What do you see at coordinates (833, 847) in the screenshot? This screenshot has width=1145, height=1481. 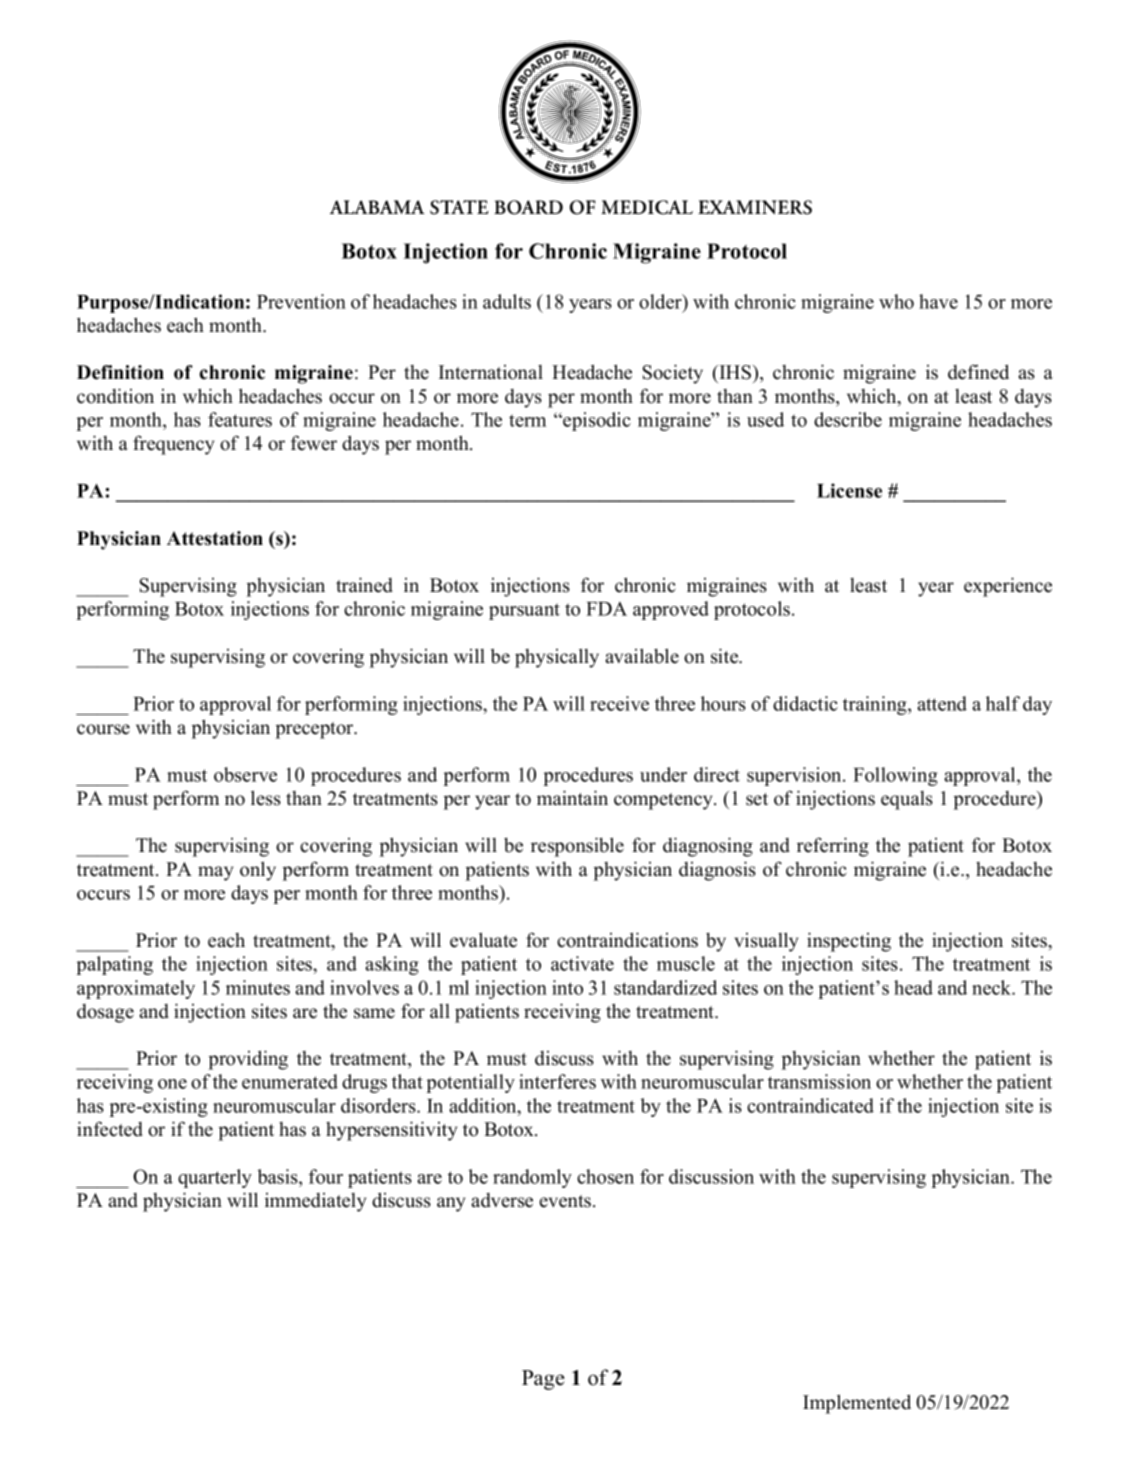 I see `referring` at bounding box center [833, 847].
